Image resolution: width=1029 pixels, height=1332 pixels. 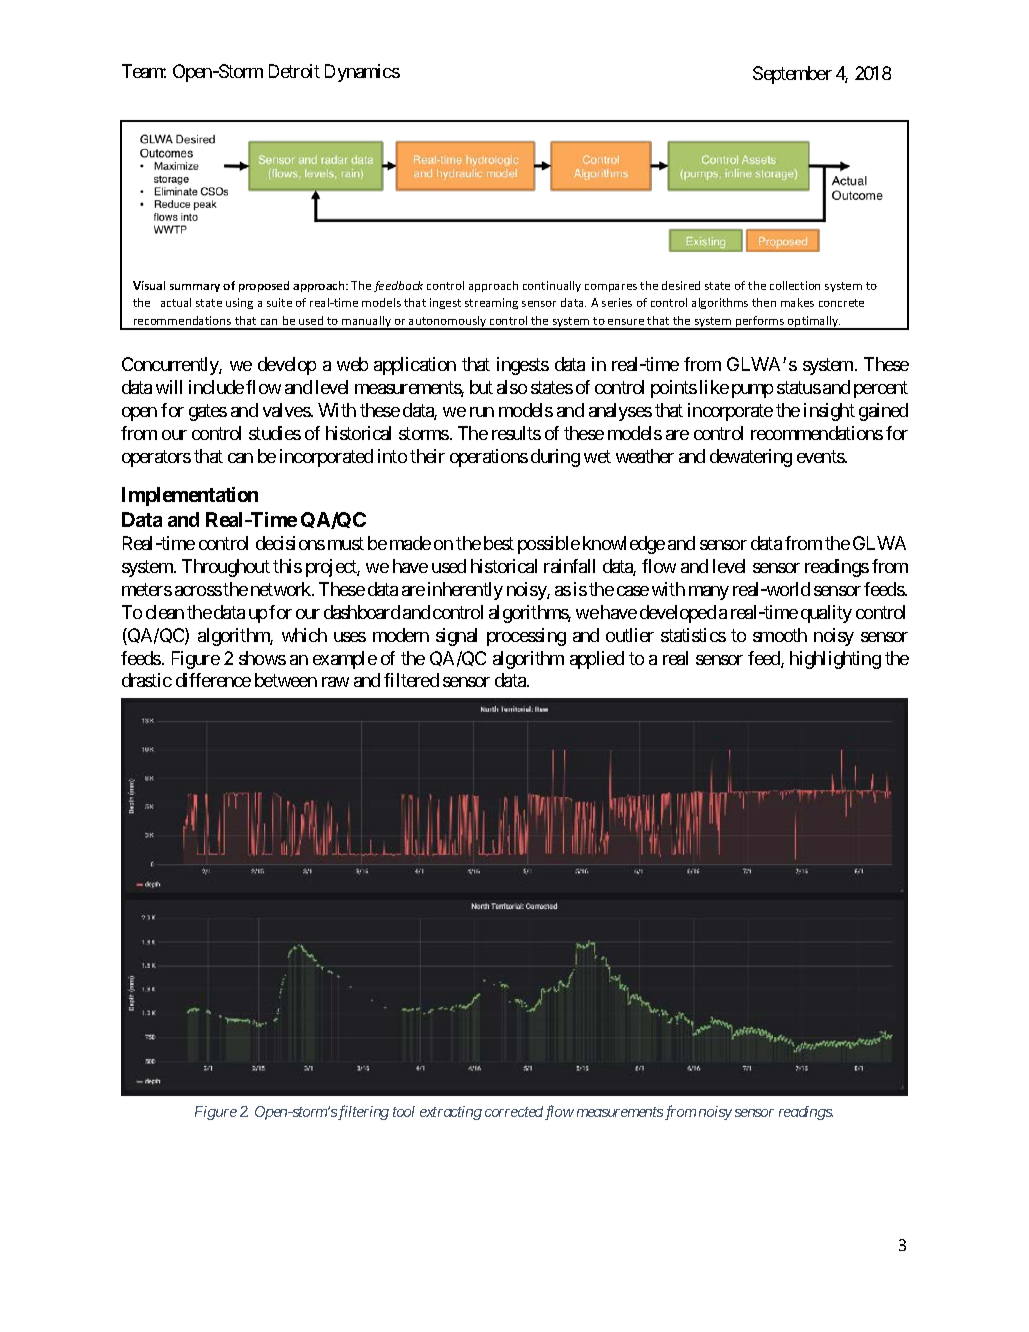 What do you see at coordinates (362, 73) in the page?
I see `Dynamics` at bounding box center [362, 73].
